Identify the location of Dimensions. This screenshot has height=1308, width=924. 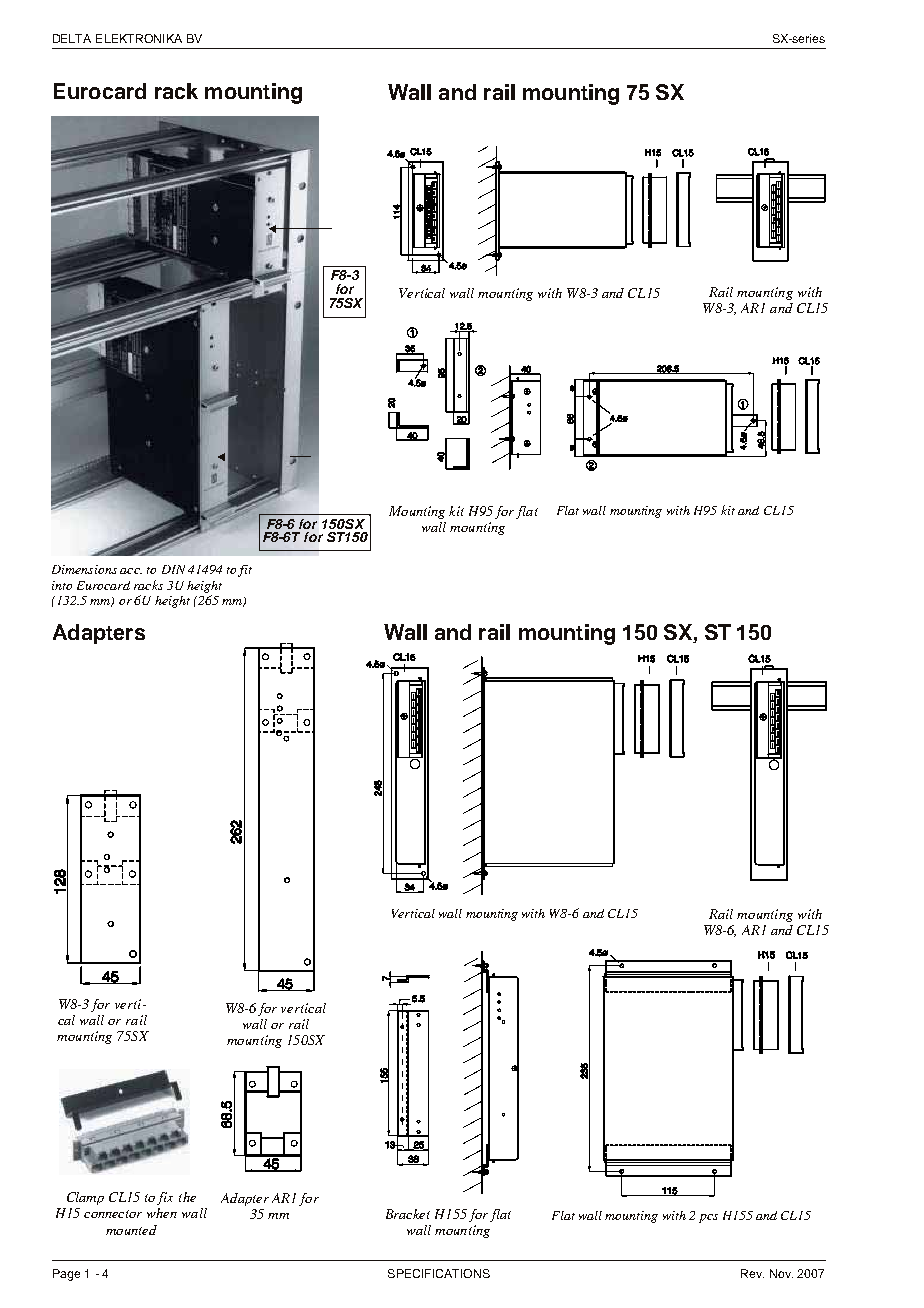
(84, 569).
